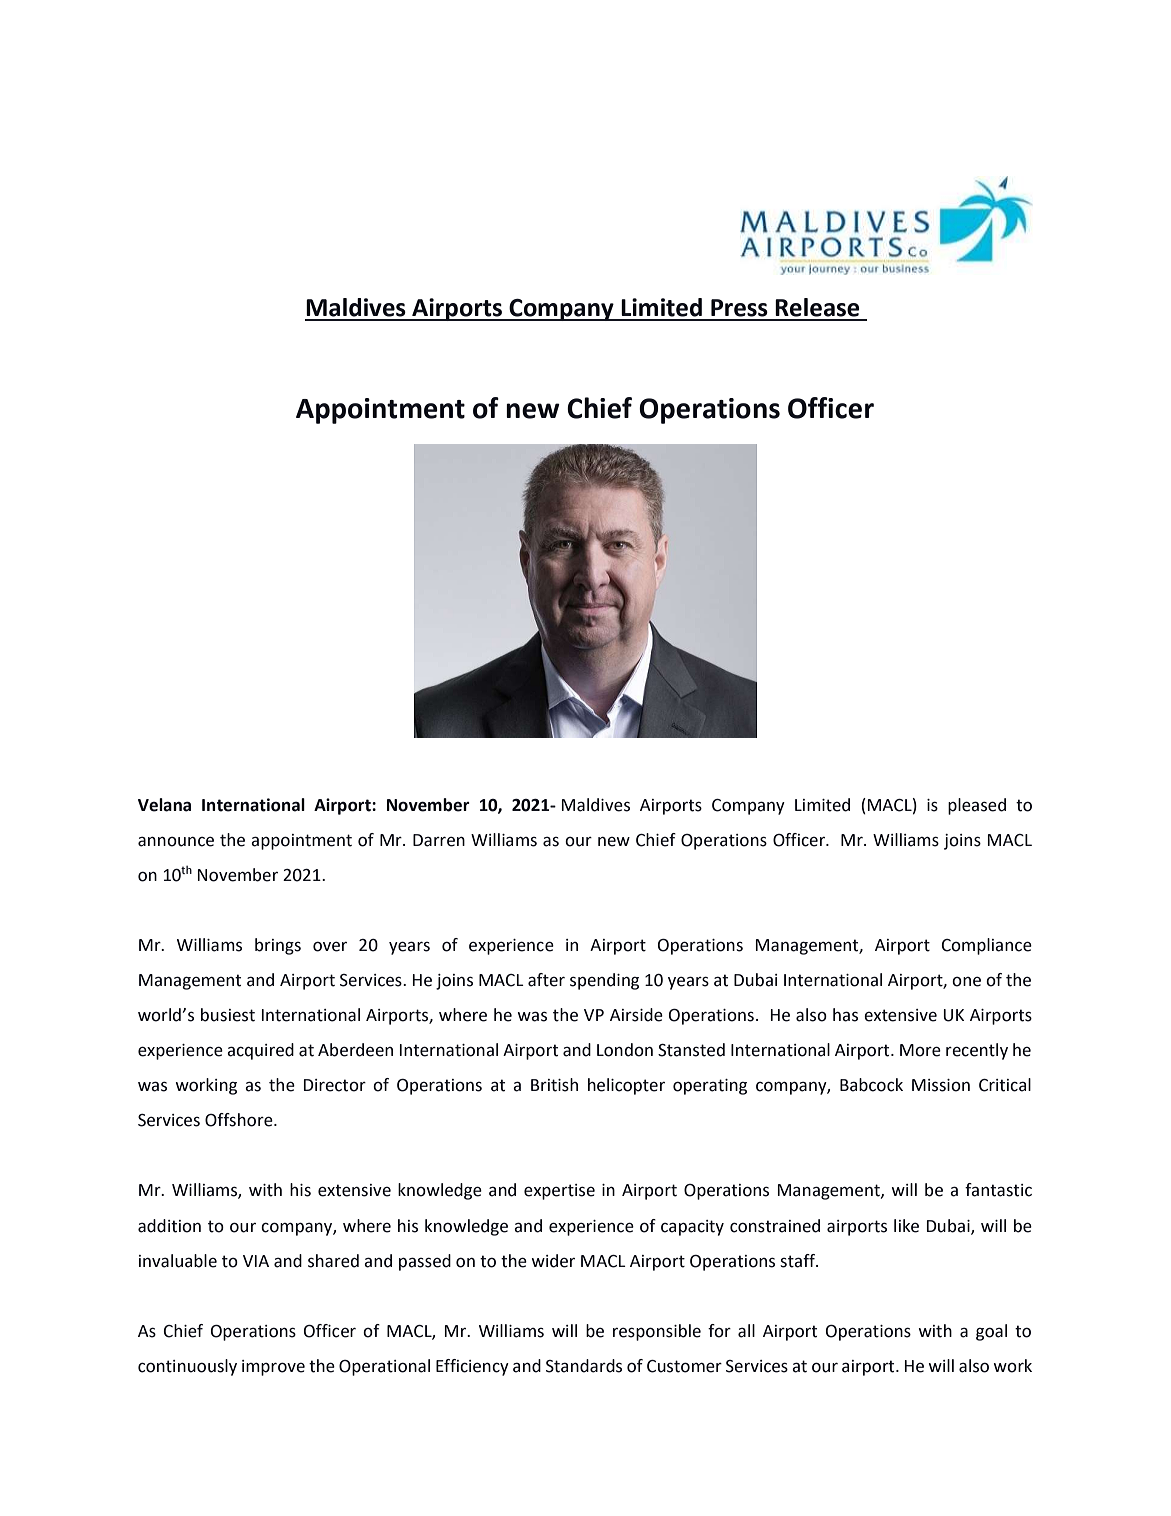  I want to click on Standards, so click(584, 1366).
